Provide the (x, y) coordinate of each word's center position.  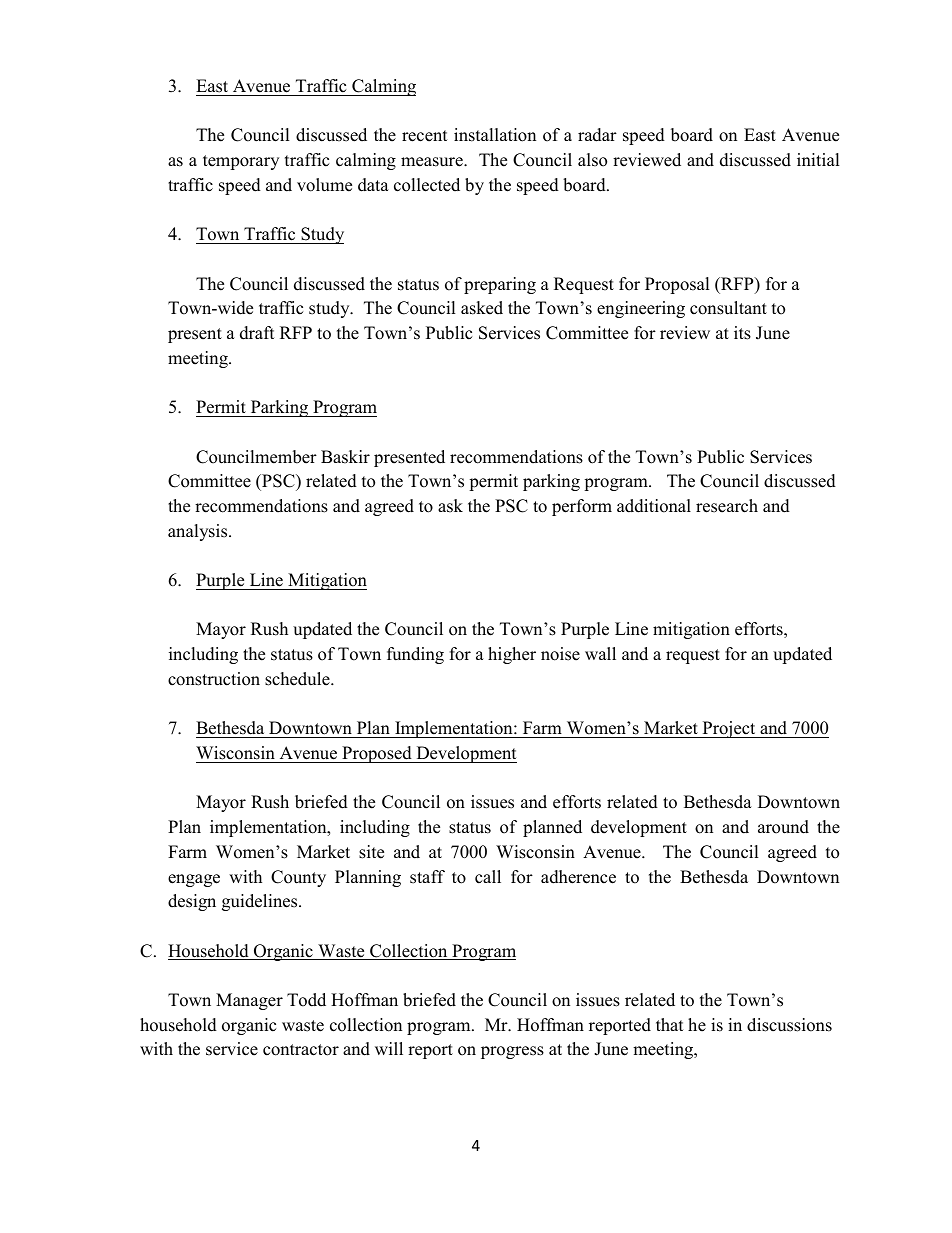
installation (495, 135)
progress (512, 1052)
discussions (789, 1025)
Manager (249, 1001)
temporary (241, 162)
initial (818, 159)
